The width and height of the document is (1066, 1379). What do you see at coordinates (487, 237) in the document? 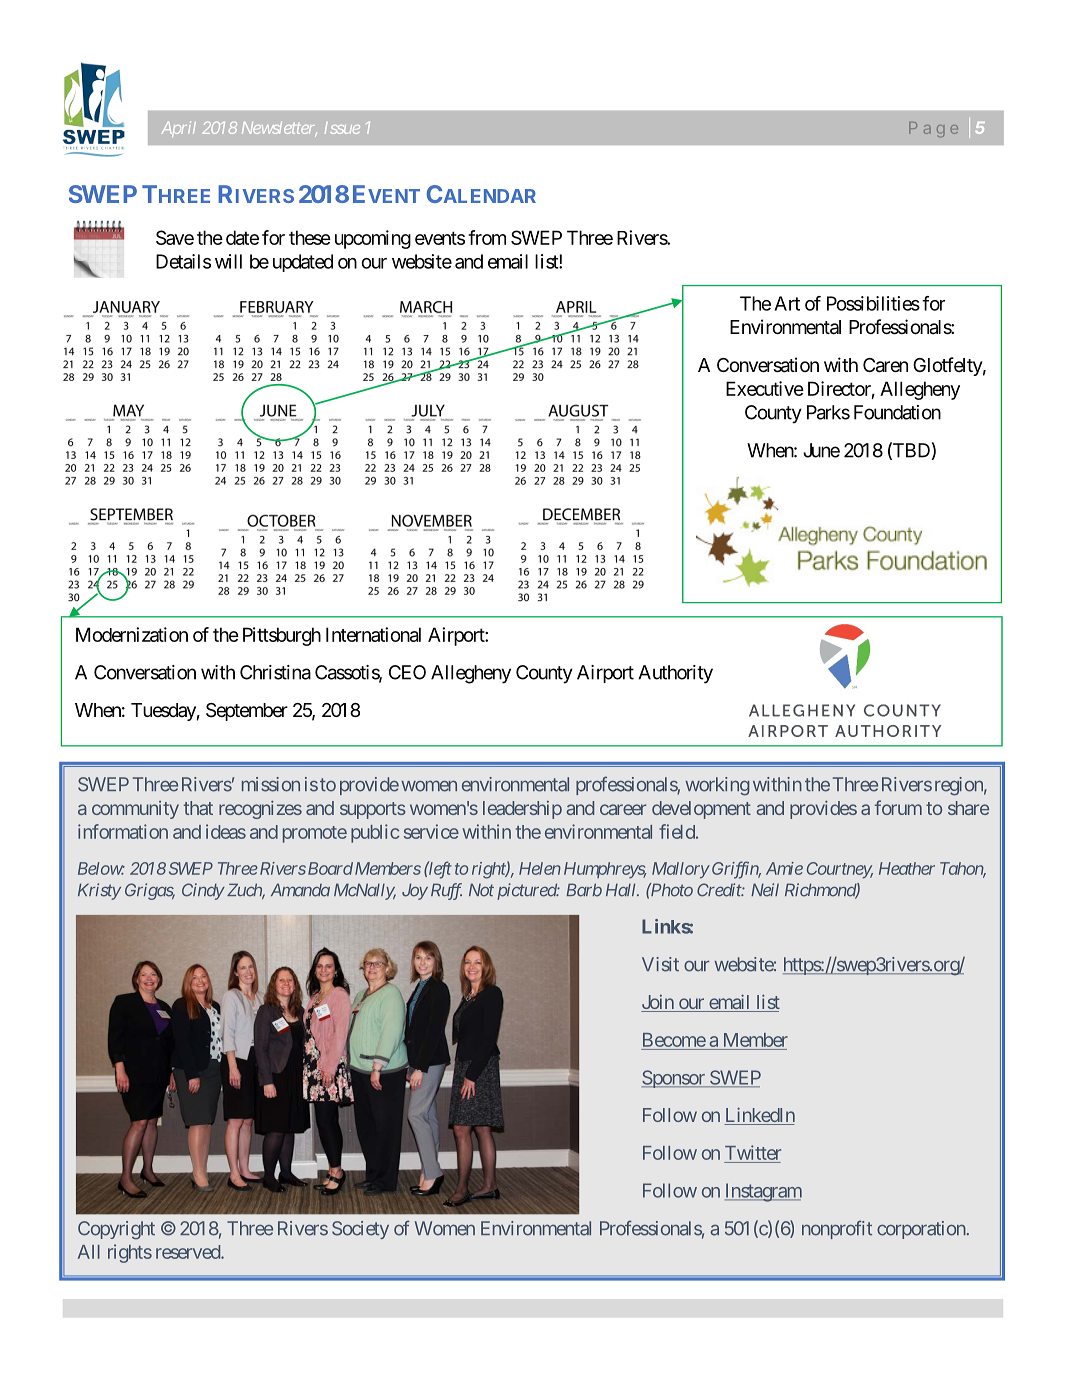
I see `from` at bounding box center [487, 237].
